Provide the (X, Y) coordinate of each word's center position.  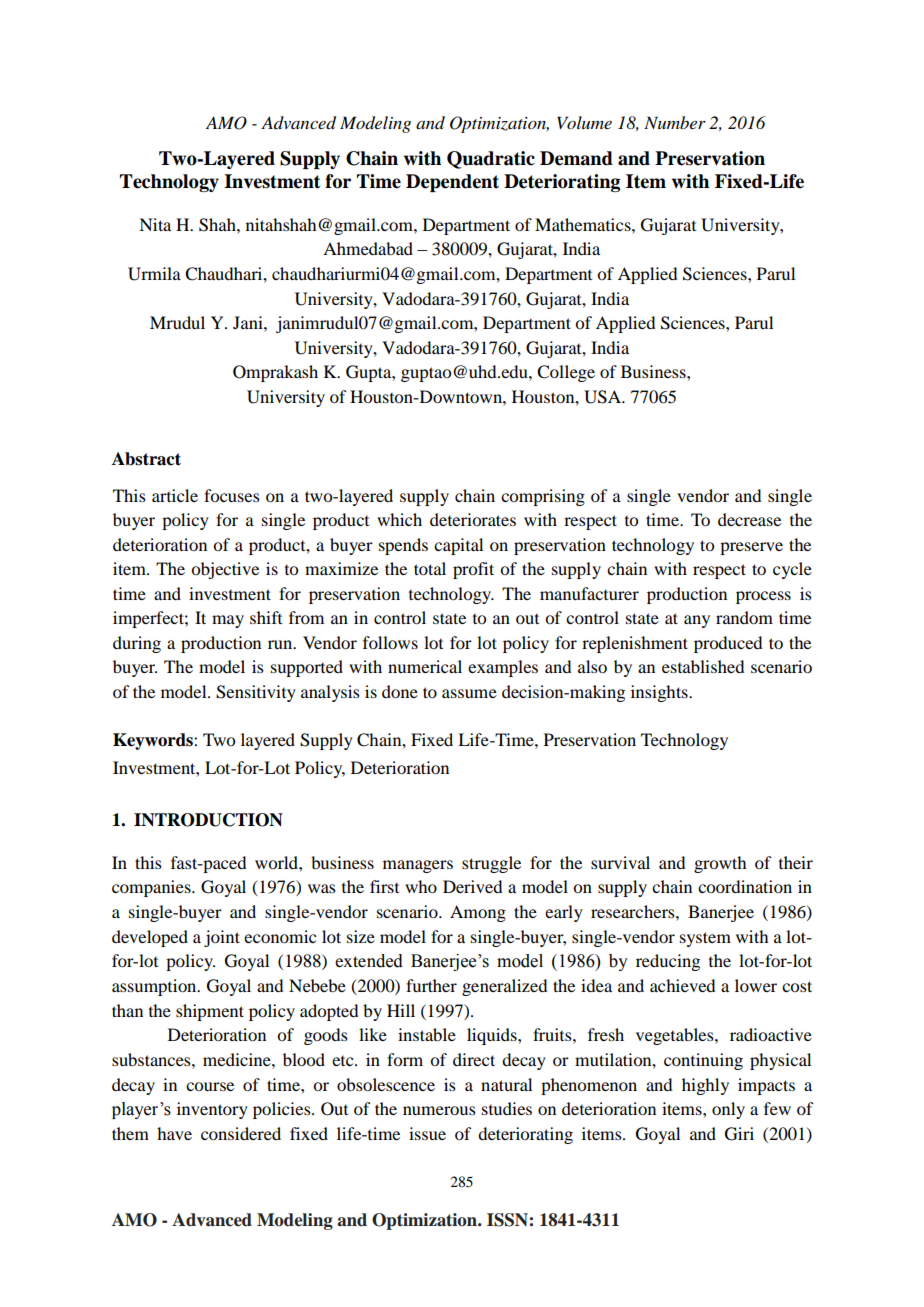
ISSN (507, 1220)
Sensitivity (256, 693)
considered (241, 1133)
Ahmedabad (368, 248)
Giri (739, 1134)
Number (675, 122)
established (703, 666)
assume (469, 693)
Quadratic (491, 160)
